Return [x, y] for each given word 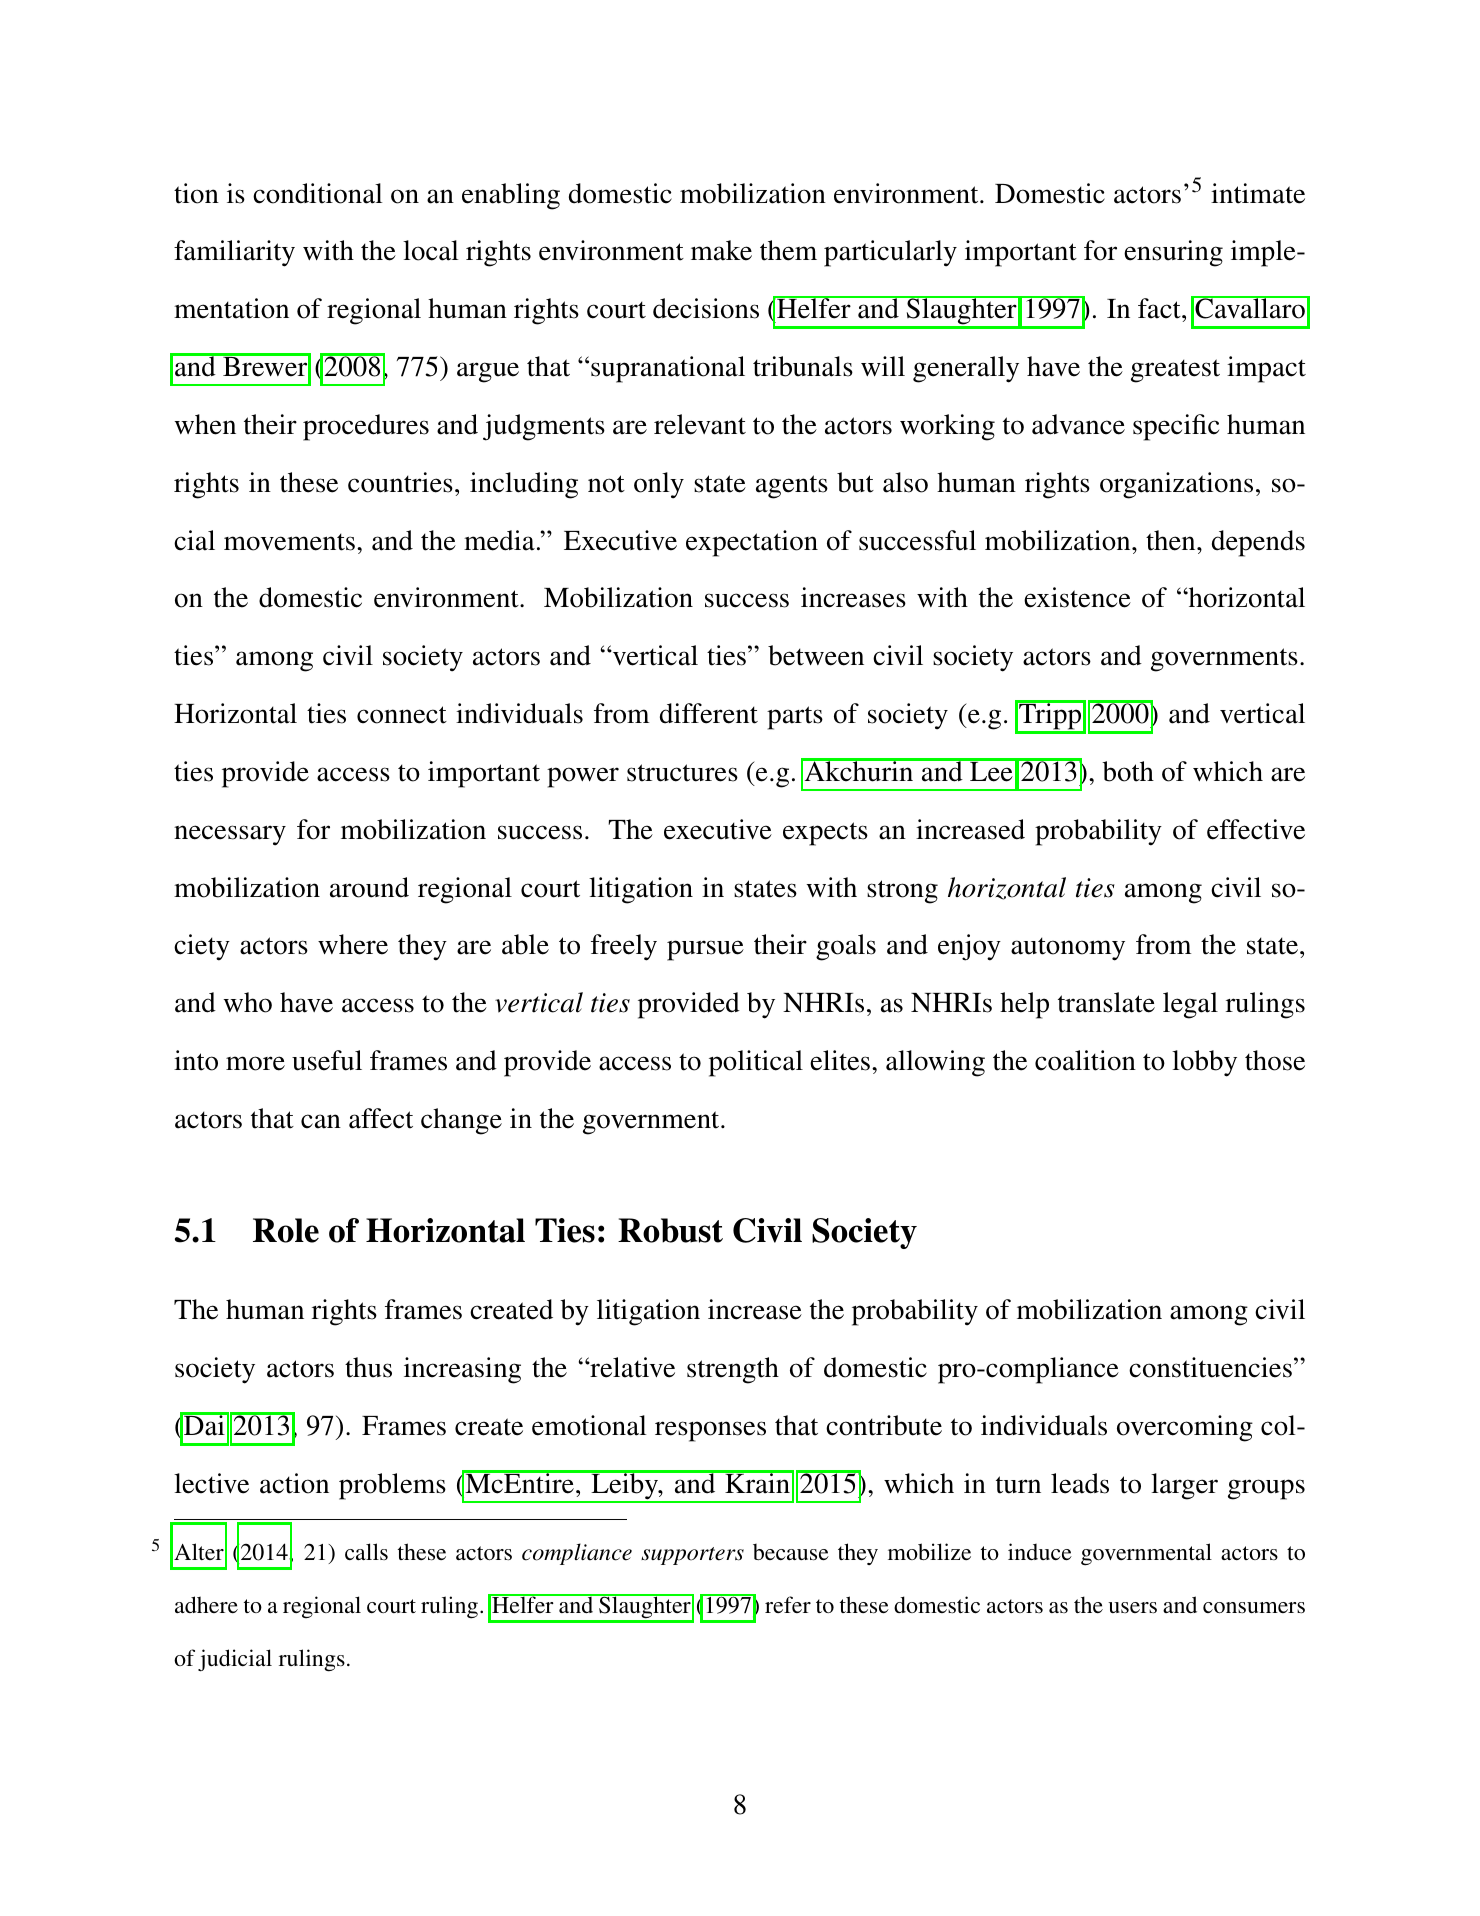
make [721, 250]
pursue [705, 950]
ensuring [1173, 253]
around [369, 887]
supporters [692, 1556]
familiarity [234, 253]
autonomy [1068, 949]
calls [366, 1551]
